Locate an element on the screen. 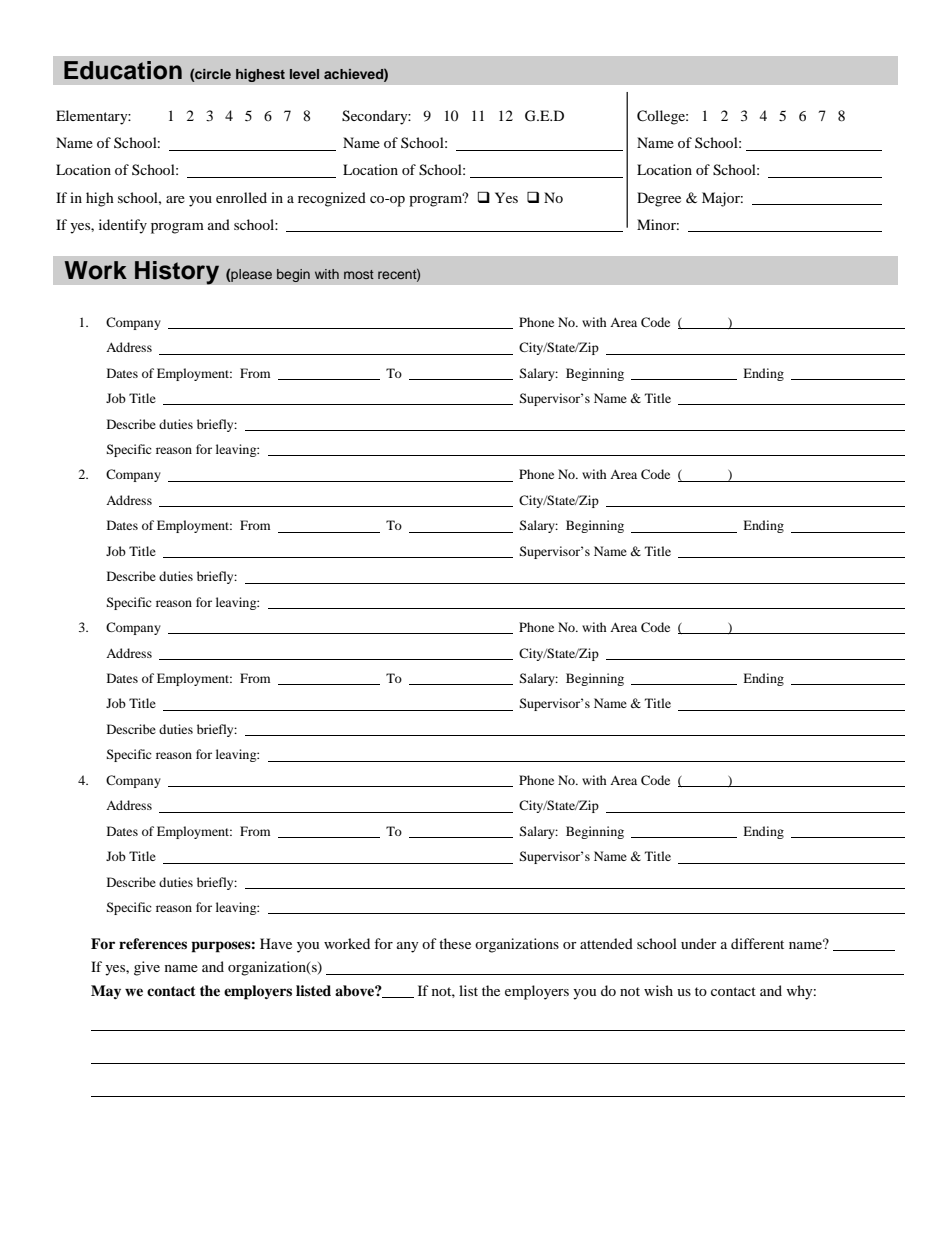 This screenshot has width=952, height=1233. recognized is located at coordinates (332, 199).
